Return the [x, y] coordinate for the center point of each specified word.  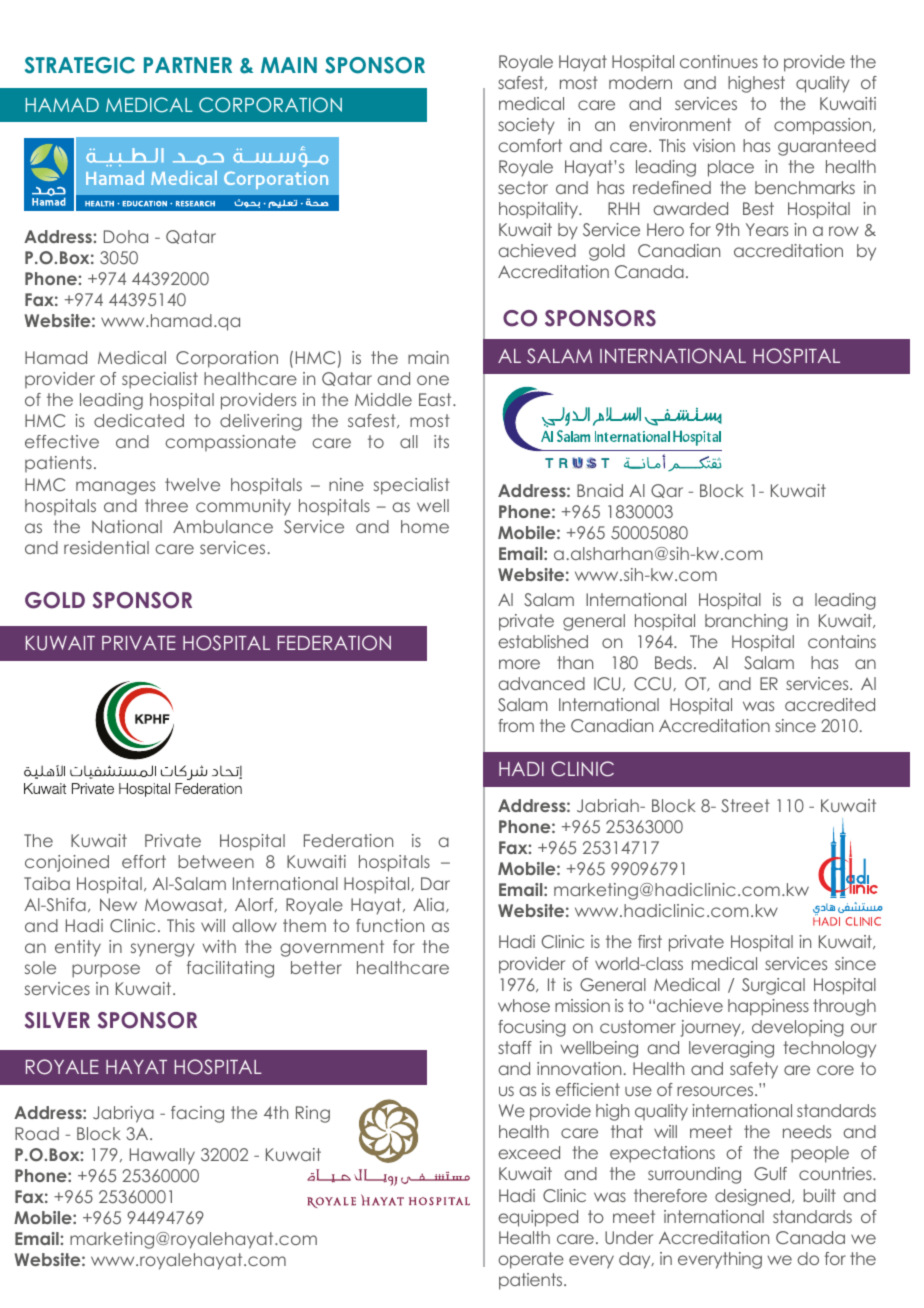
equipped [538, 1218]
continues [719, 61]
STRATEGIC [80, 65]
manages [115, 488]
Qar [667, 491]
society [526, 126]
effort [144, 861]
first [650, 941]
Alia [428, 904]
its [441, 441]
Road [37, 1133]
